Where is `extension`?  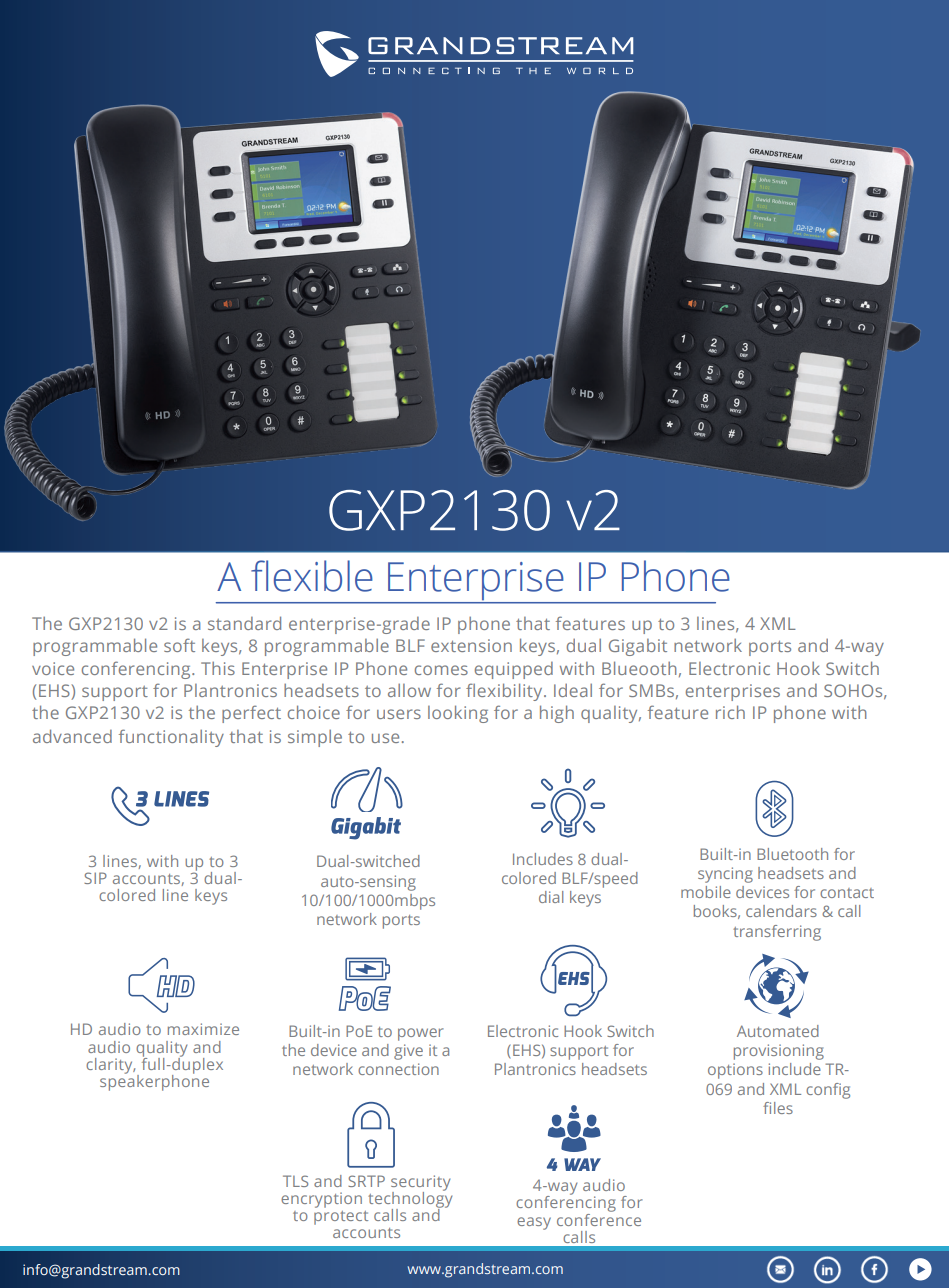
extension is located at coordinates (471, 645).
